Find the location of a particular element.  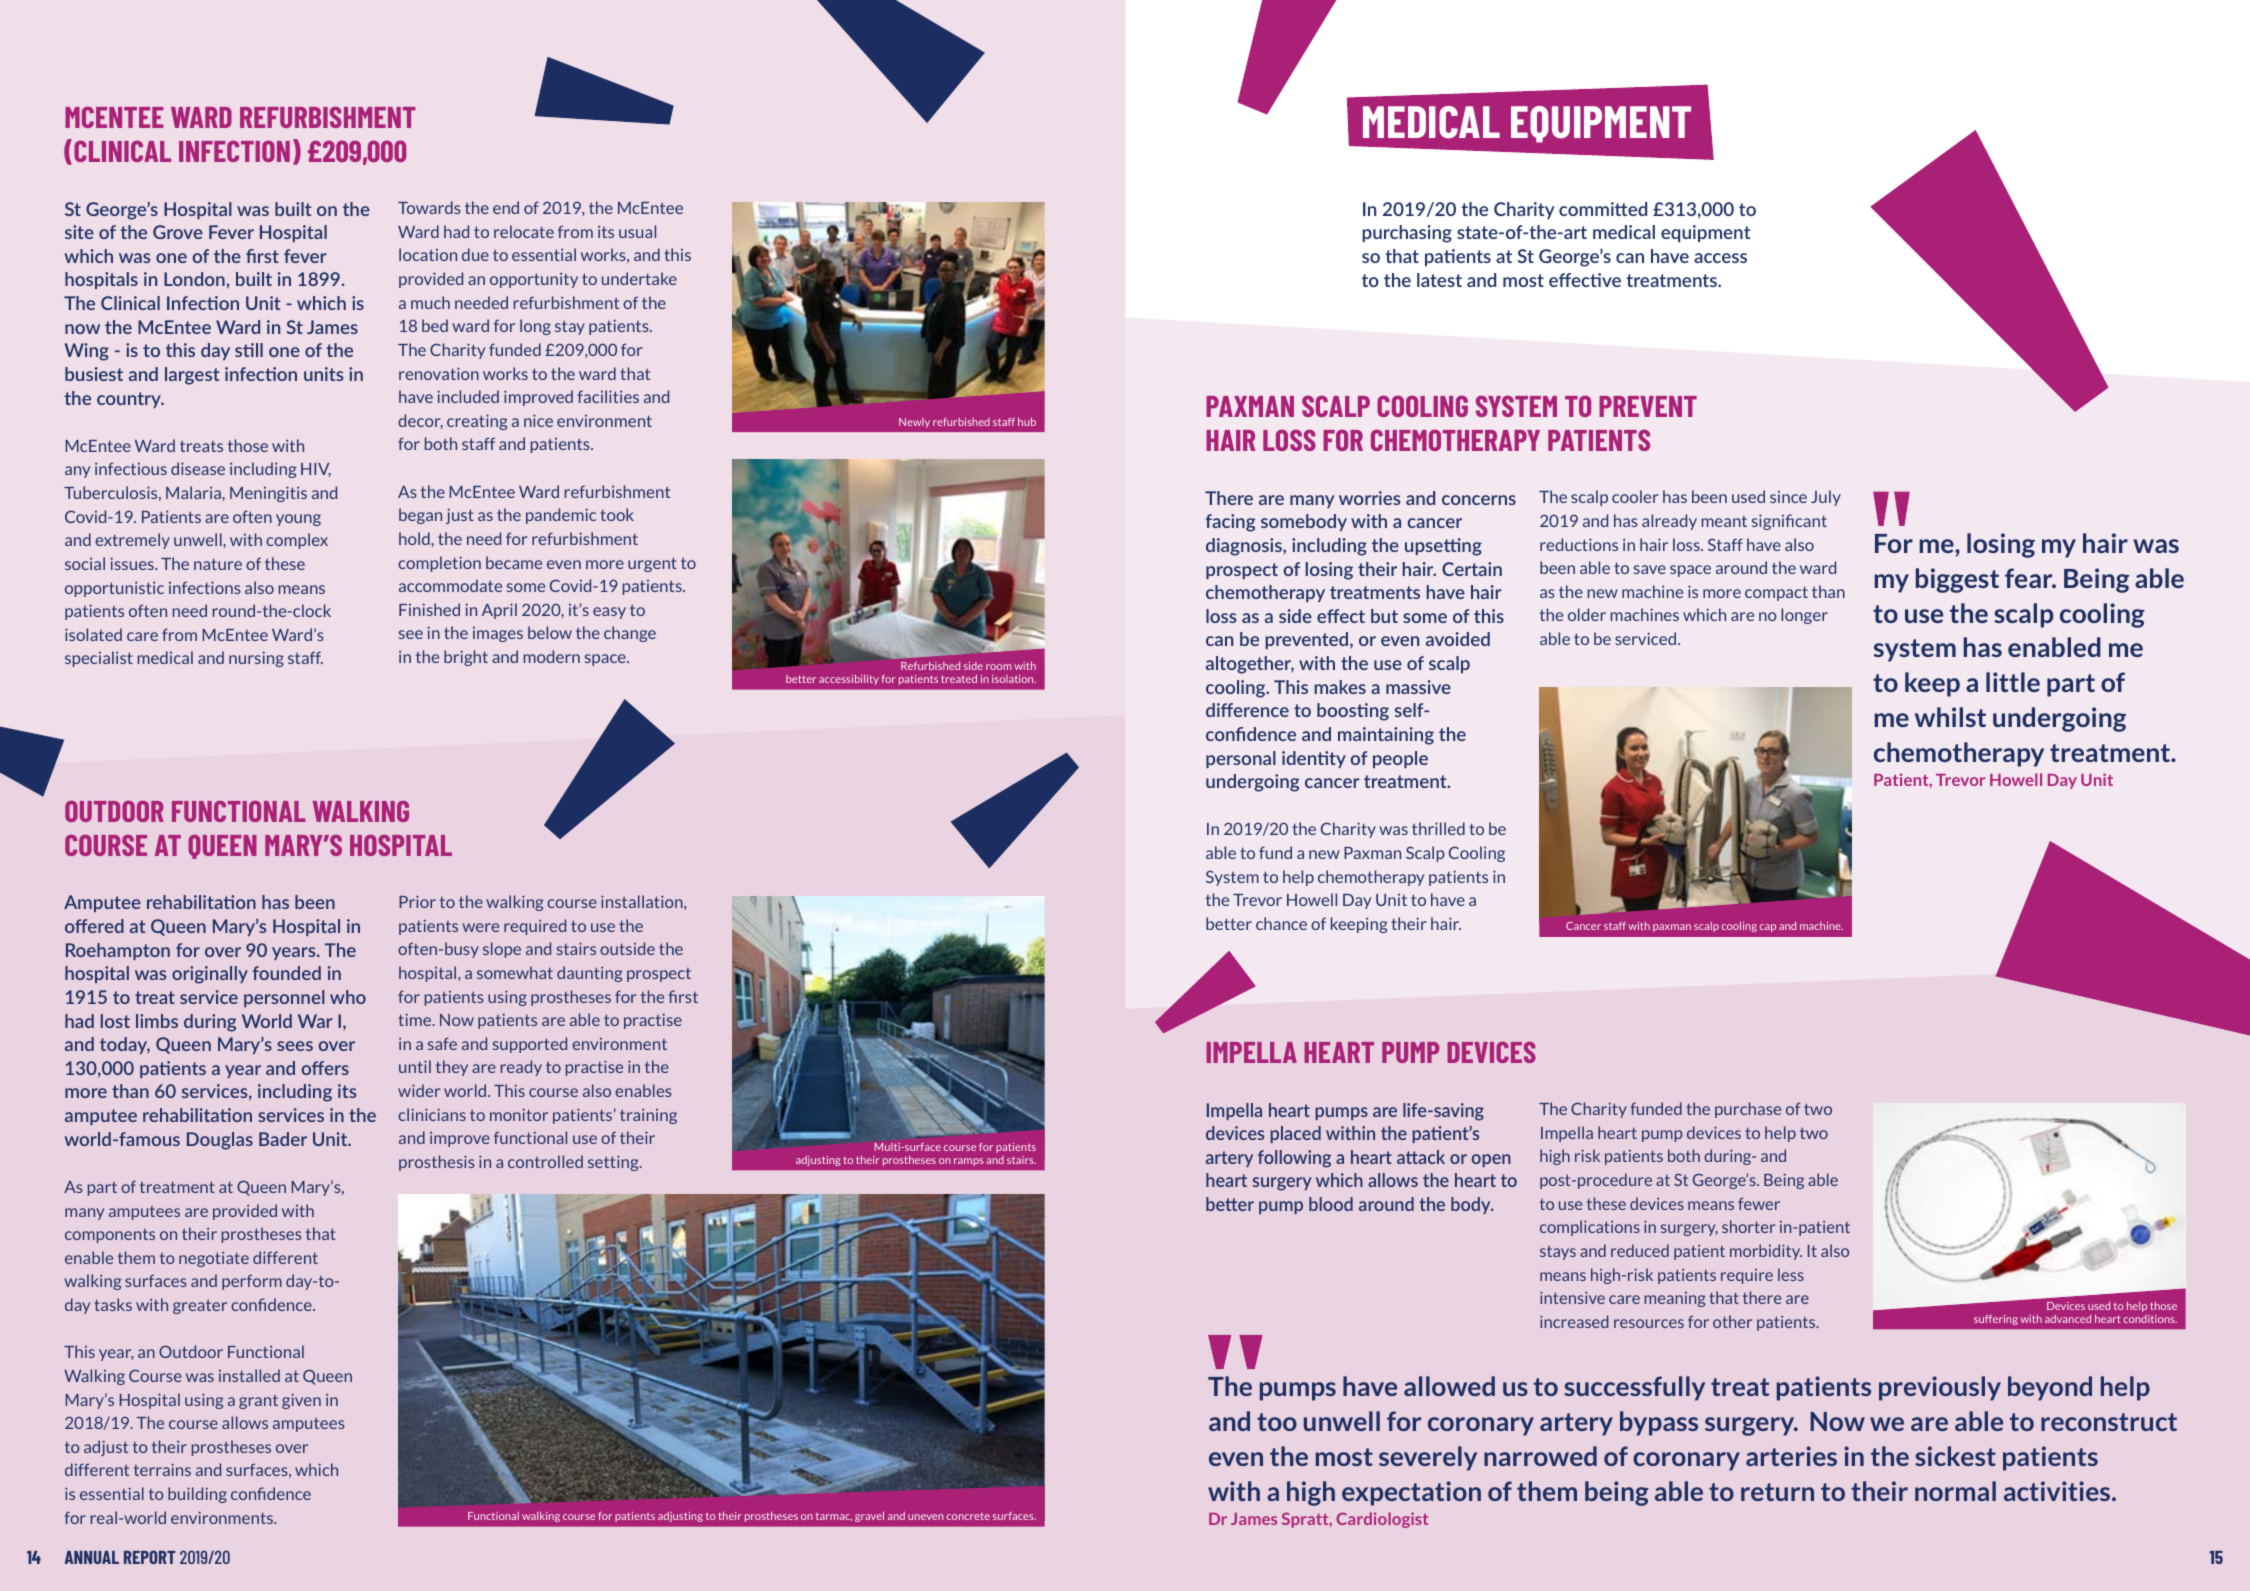

placed is located at coordinates (1295, 1134).
